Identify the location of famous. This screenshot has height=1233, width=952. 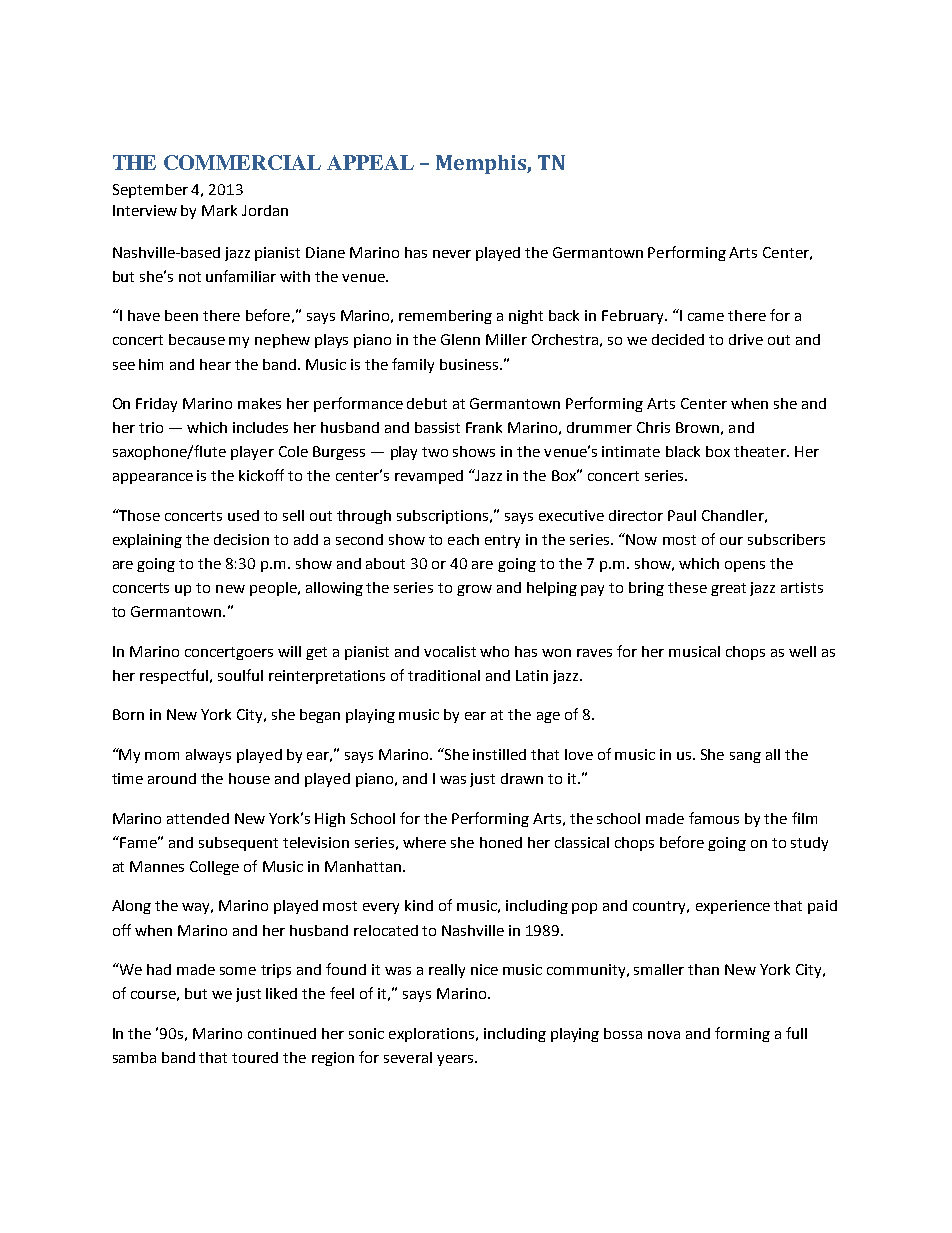
(714, 818).
